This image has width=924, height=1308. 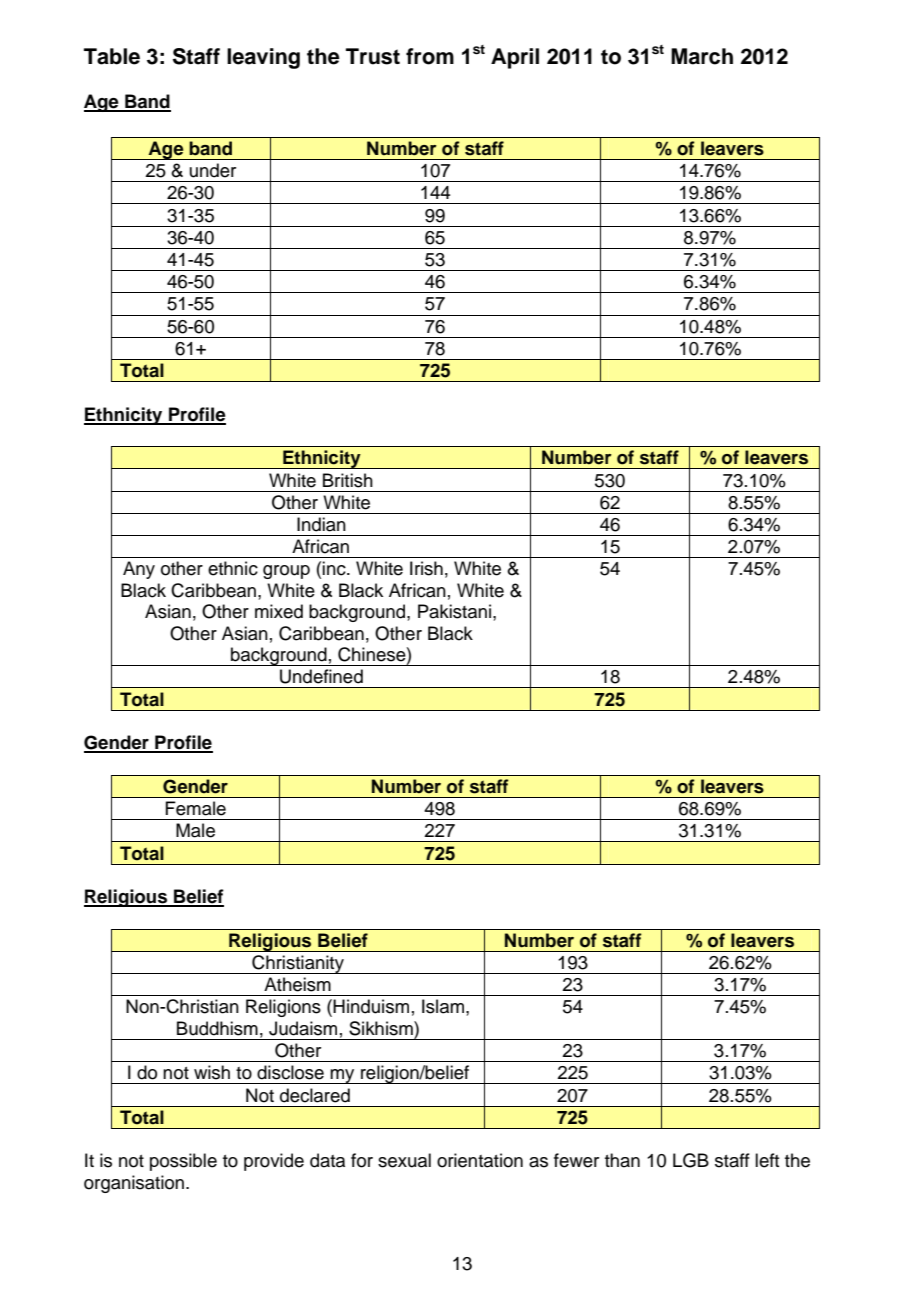 What do you see at coordinates (430, 56) in the image?
I see `from` at bounding box center [430, 56].
